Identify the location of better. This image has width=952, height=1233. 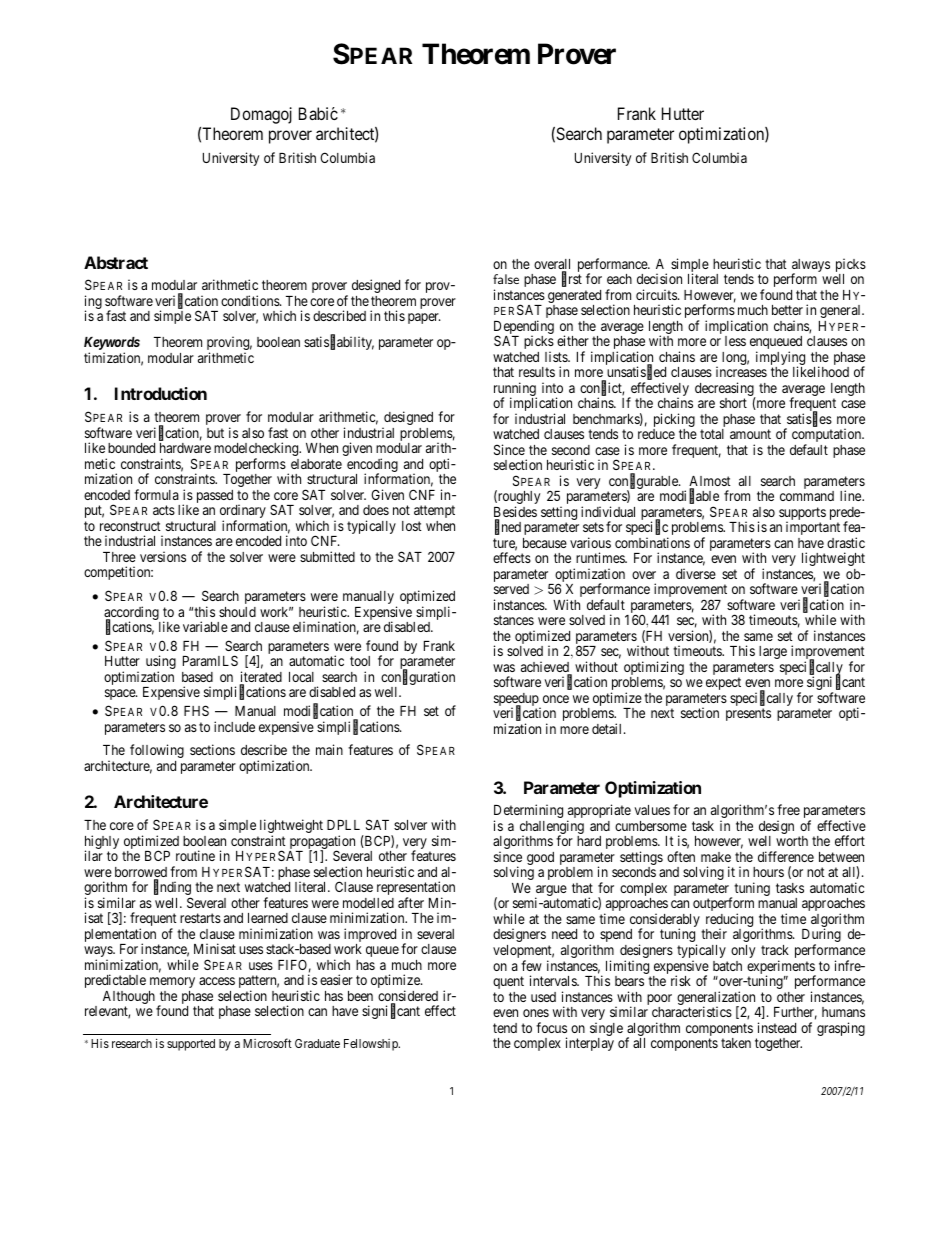
(787, 310).
